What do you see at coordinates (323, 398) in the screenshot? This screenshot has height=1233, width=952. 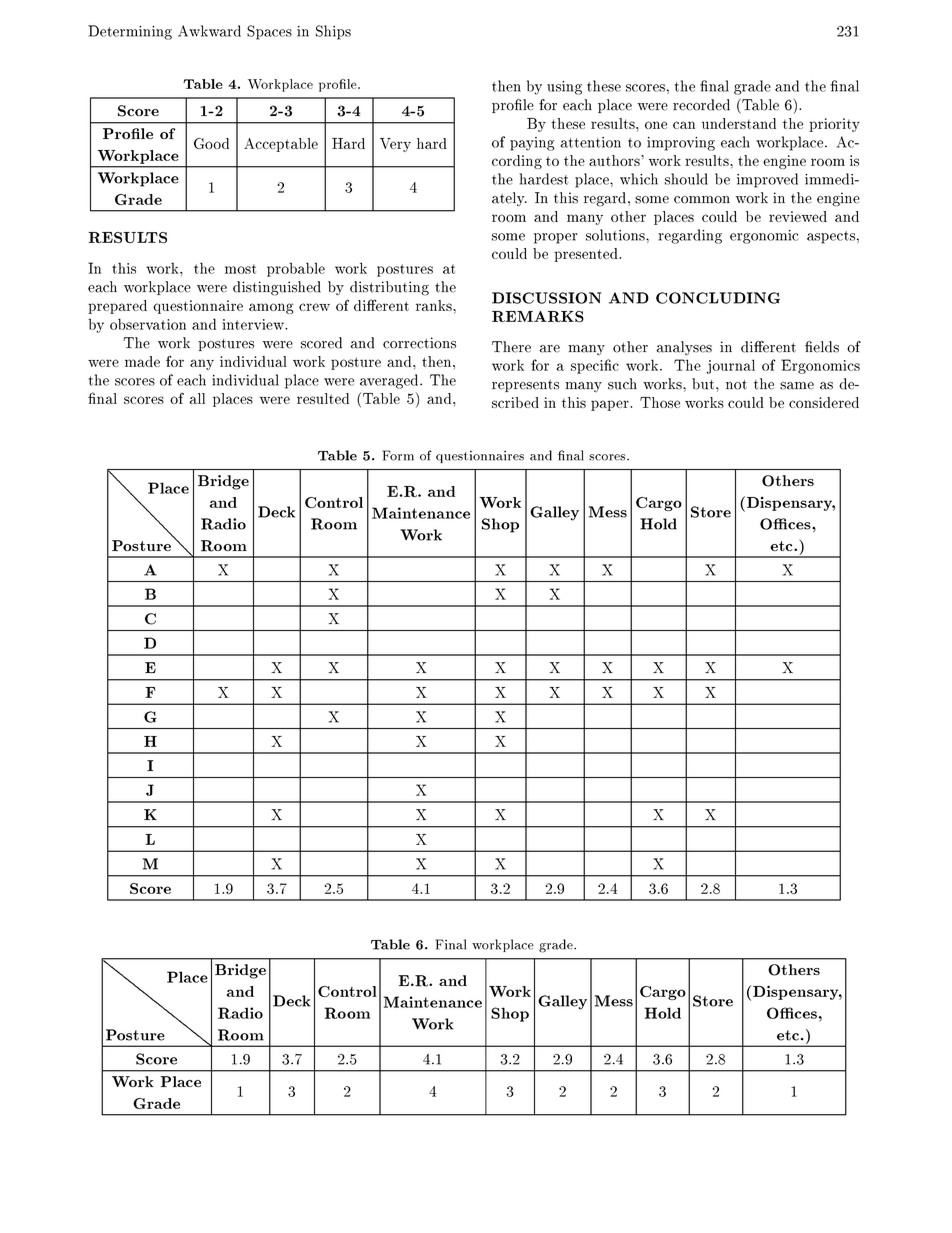 I see `resulted` at bounding box center [323, 398].
